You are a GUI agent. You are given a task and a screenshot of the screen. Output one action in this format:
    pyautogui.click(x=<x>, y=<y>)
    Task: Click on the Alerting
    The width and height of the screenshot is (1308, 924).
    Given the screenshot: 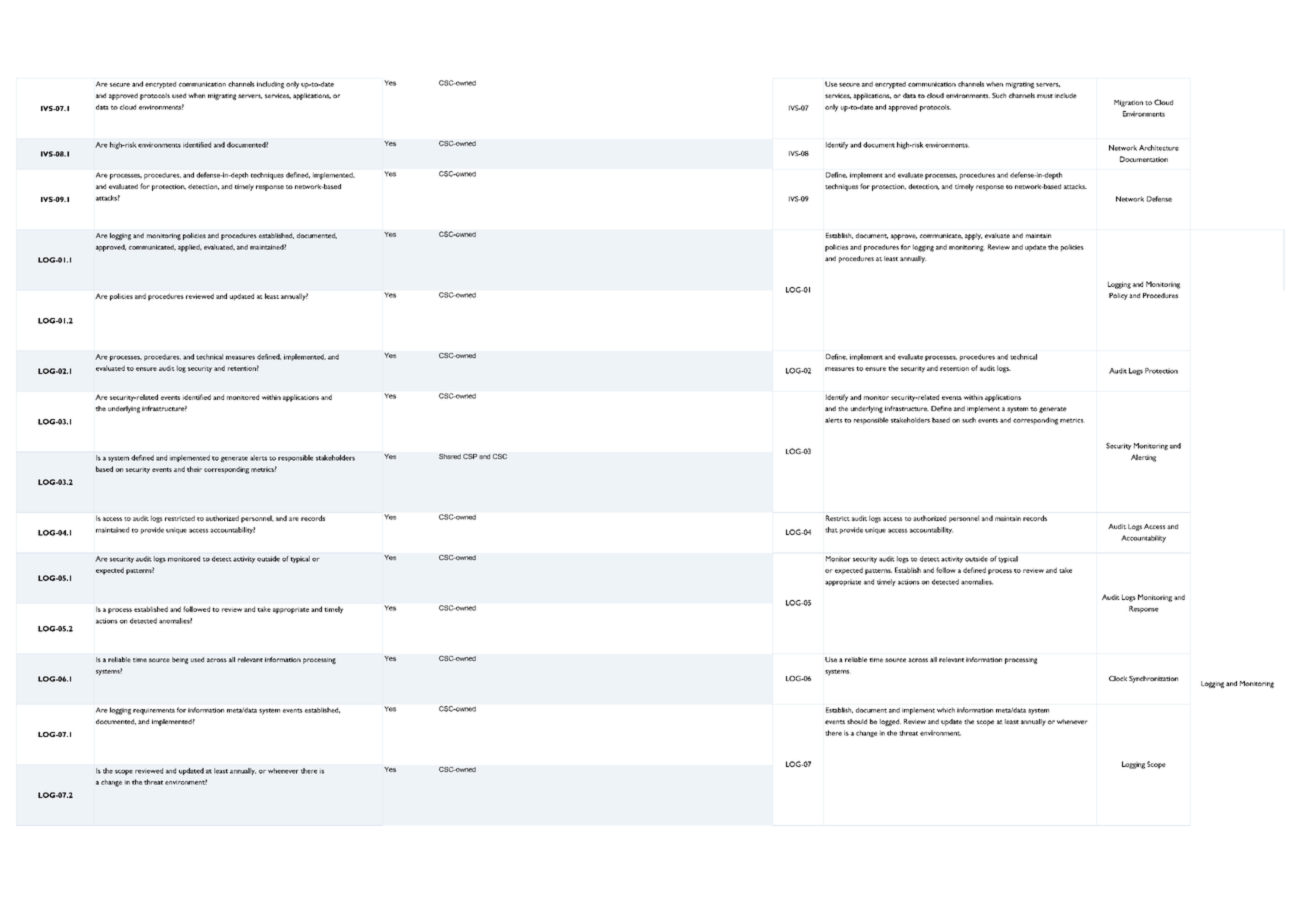 What is the action you would take?
    pyautogui.click(x=1143, y=458)
